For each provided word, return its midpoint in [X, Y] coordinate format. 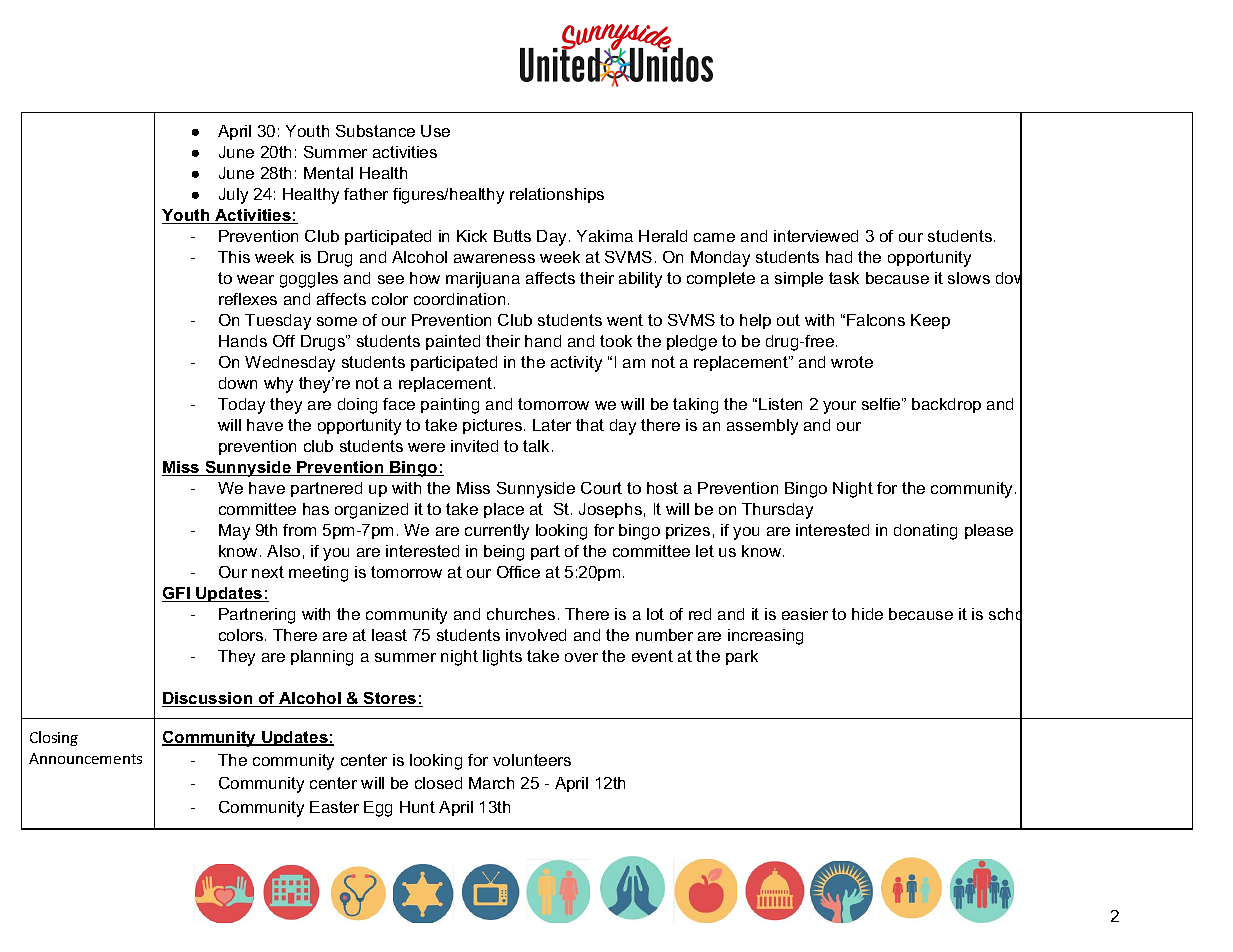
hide [867, 614]
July [233, 196]
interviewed [816, 236]
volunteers [532, 760]
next [268, 572]
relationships [557, 195]
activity [576, 364]
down [238, 383]
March [491, 783]
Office [518, 572]
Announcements [85, 758]
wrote [852, 362]
